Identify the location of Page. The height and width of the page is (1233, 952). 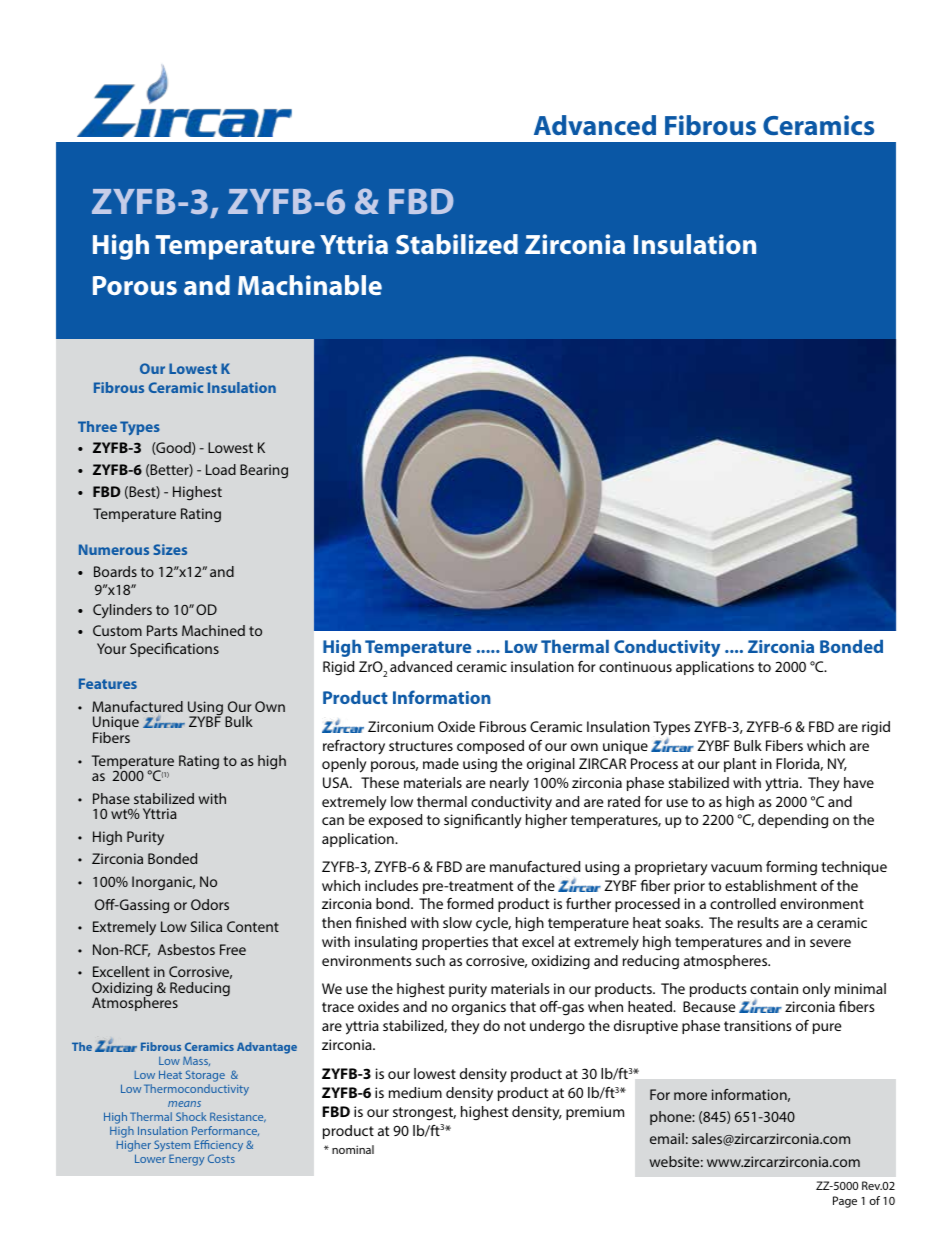
(845, 1202).
